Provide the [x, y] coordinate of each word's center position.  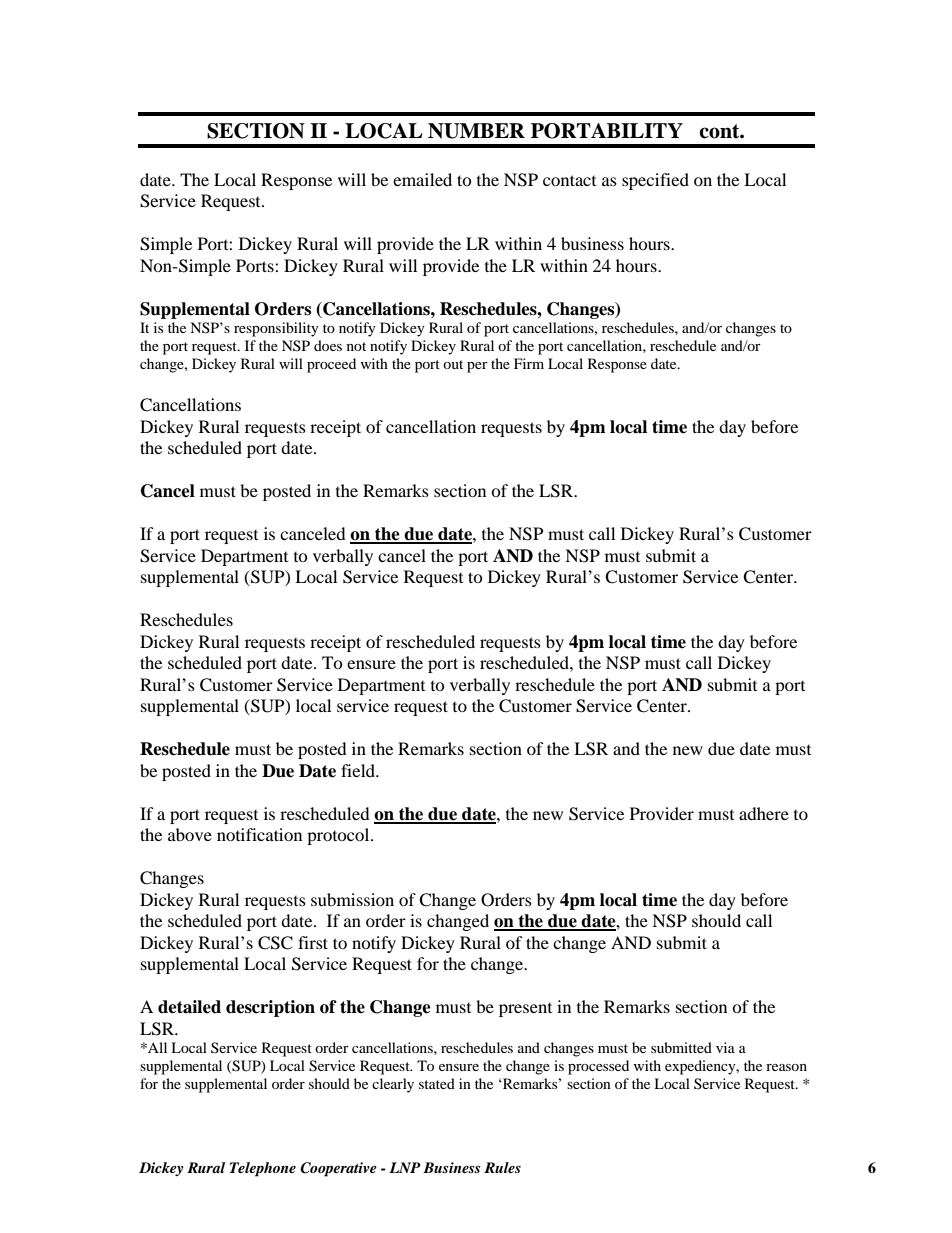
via [725, 1047]
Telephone [263, 1169]
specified [655, 181]
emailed [422, 179]
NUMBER [476, 131]
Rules [502, 1167]
